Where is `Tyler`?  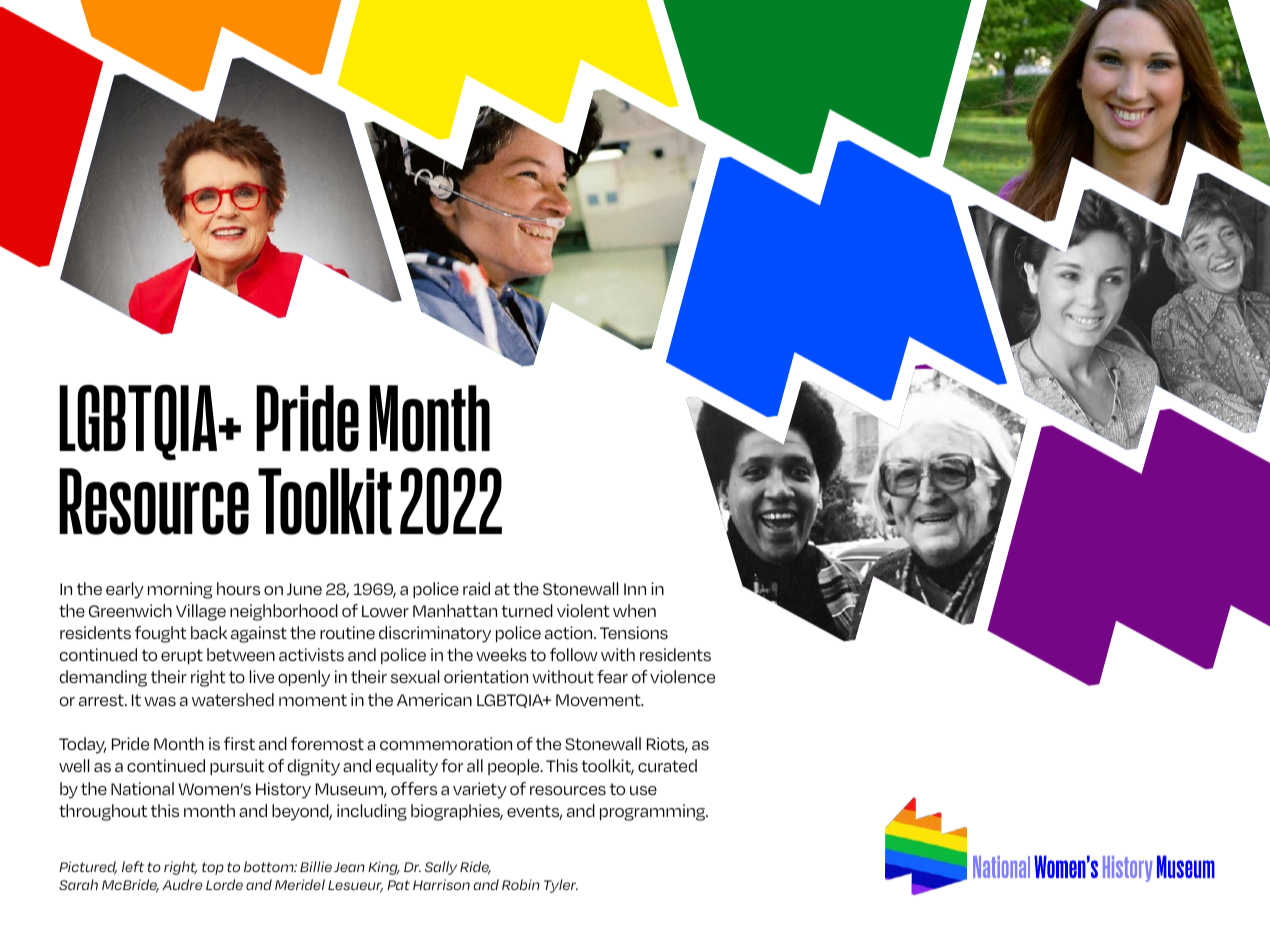
Tyler is located at coordinates (561, 886).
